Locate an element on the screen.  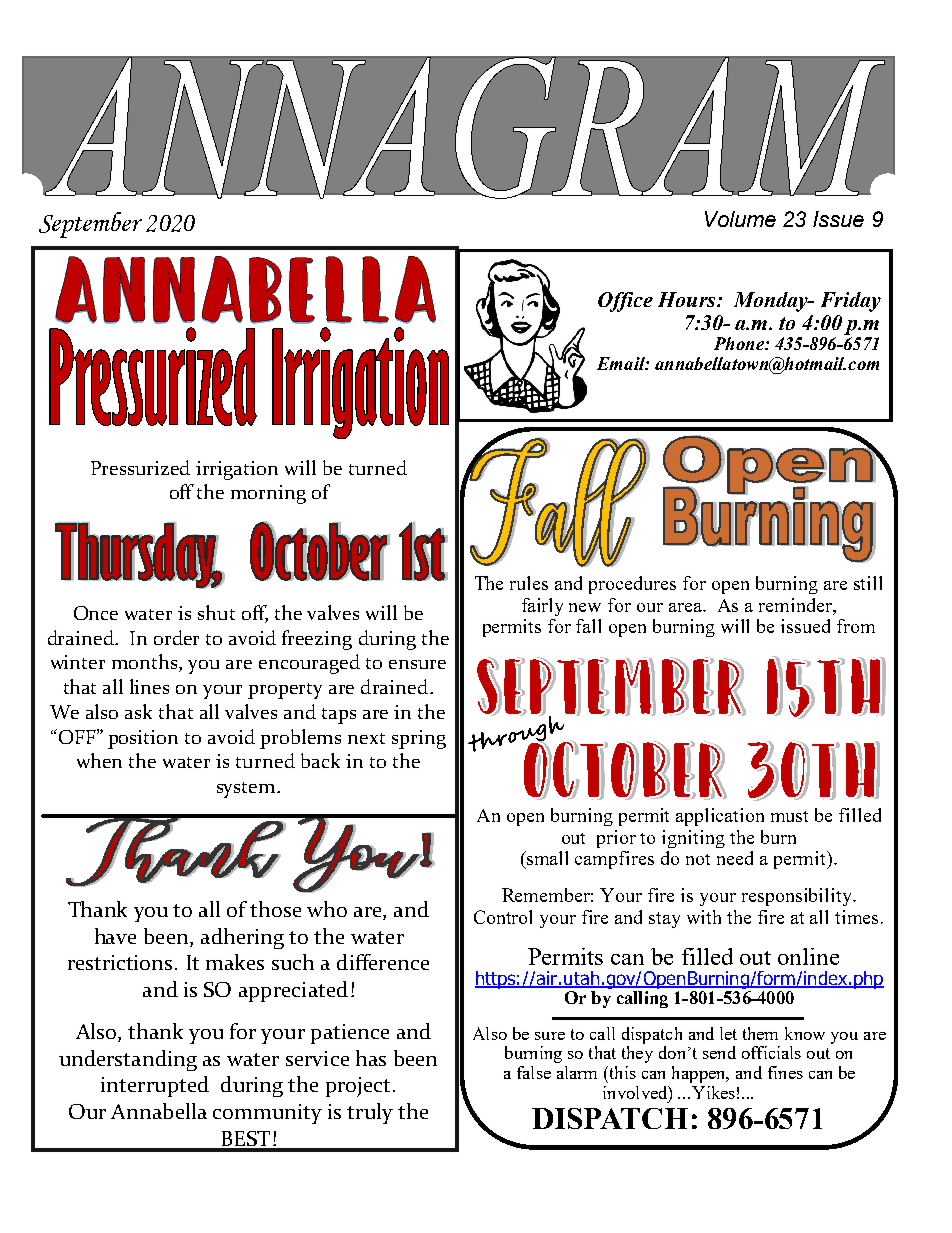
Control is located at coordinates (503, 917).
